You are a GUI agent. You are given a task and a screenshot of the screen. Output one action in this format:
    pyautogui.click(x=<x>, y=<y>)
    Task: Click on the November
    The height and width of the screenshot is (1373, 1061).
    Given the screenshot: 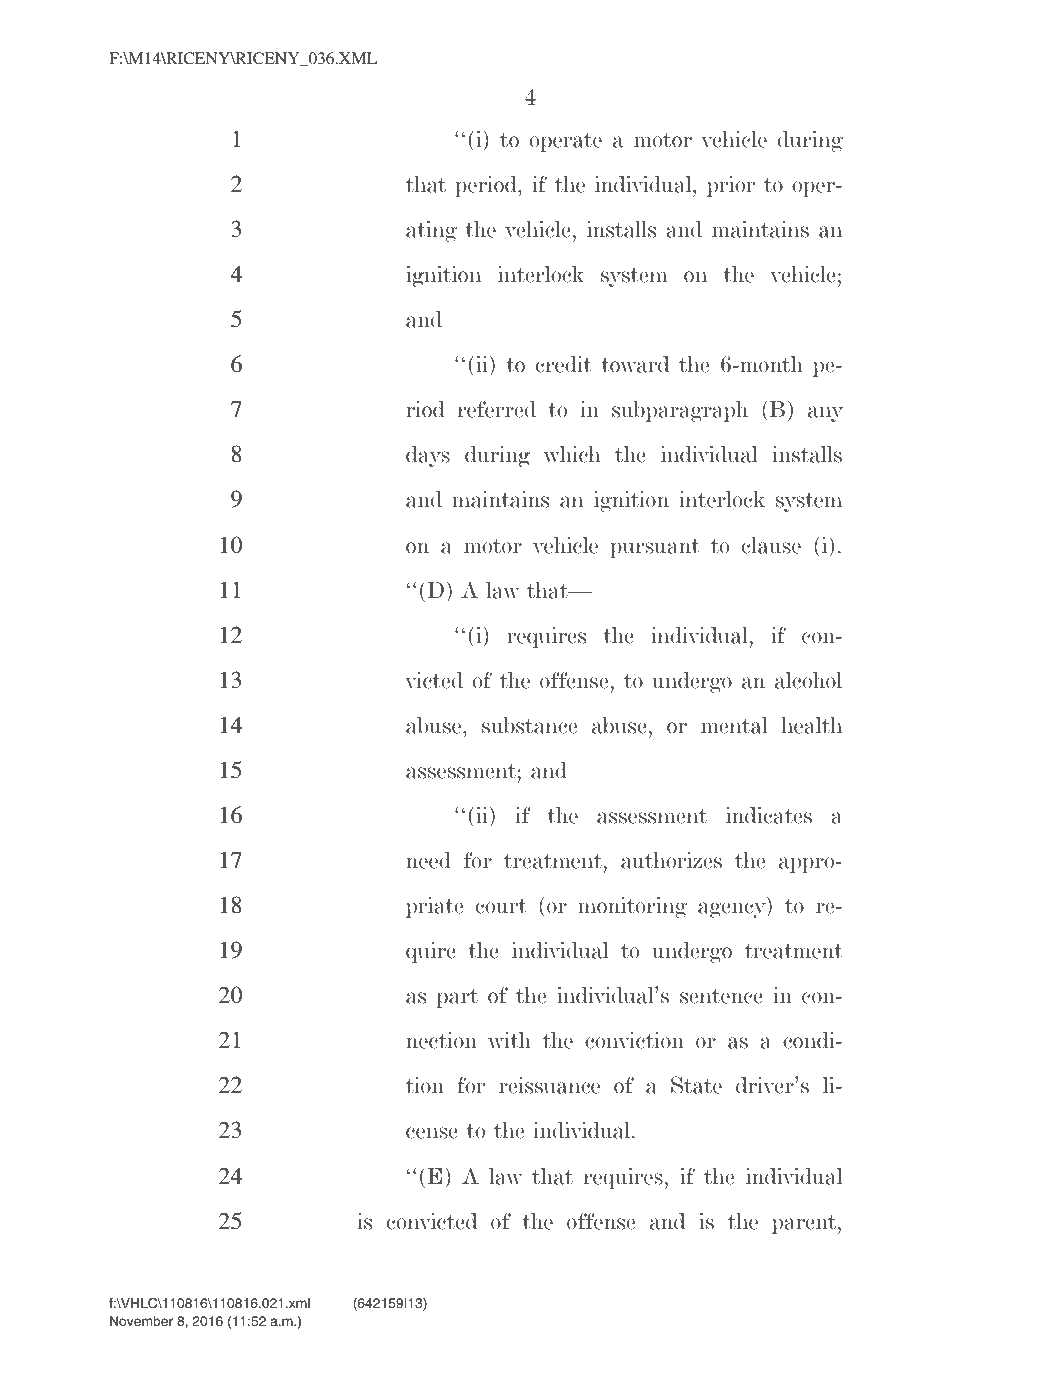 What is the action you would take?
    pyautogui.click(x=141, y=1321)
